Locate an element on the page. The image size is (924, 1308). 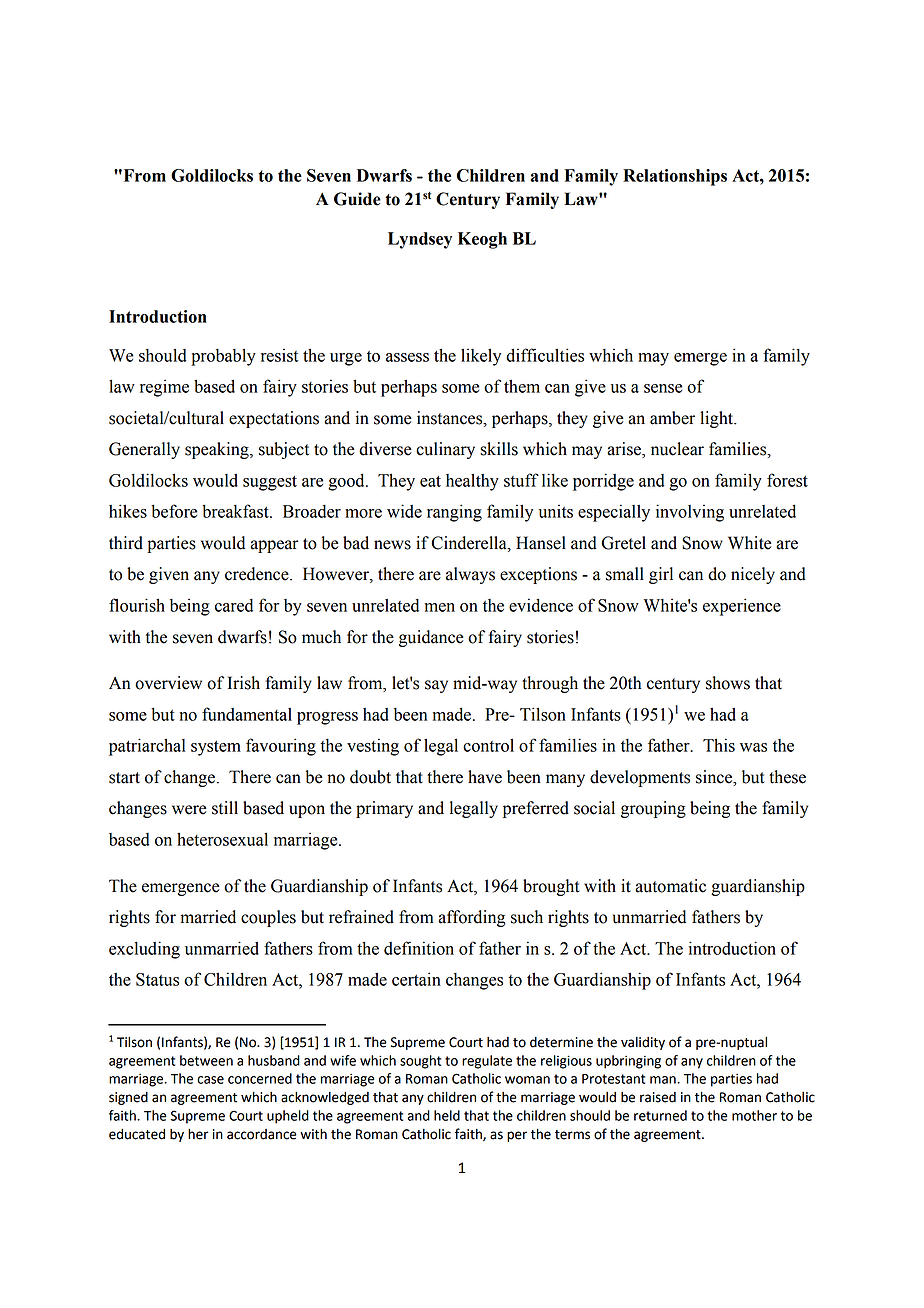
Guide is located at coordinates (357, 199).
